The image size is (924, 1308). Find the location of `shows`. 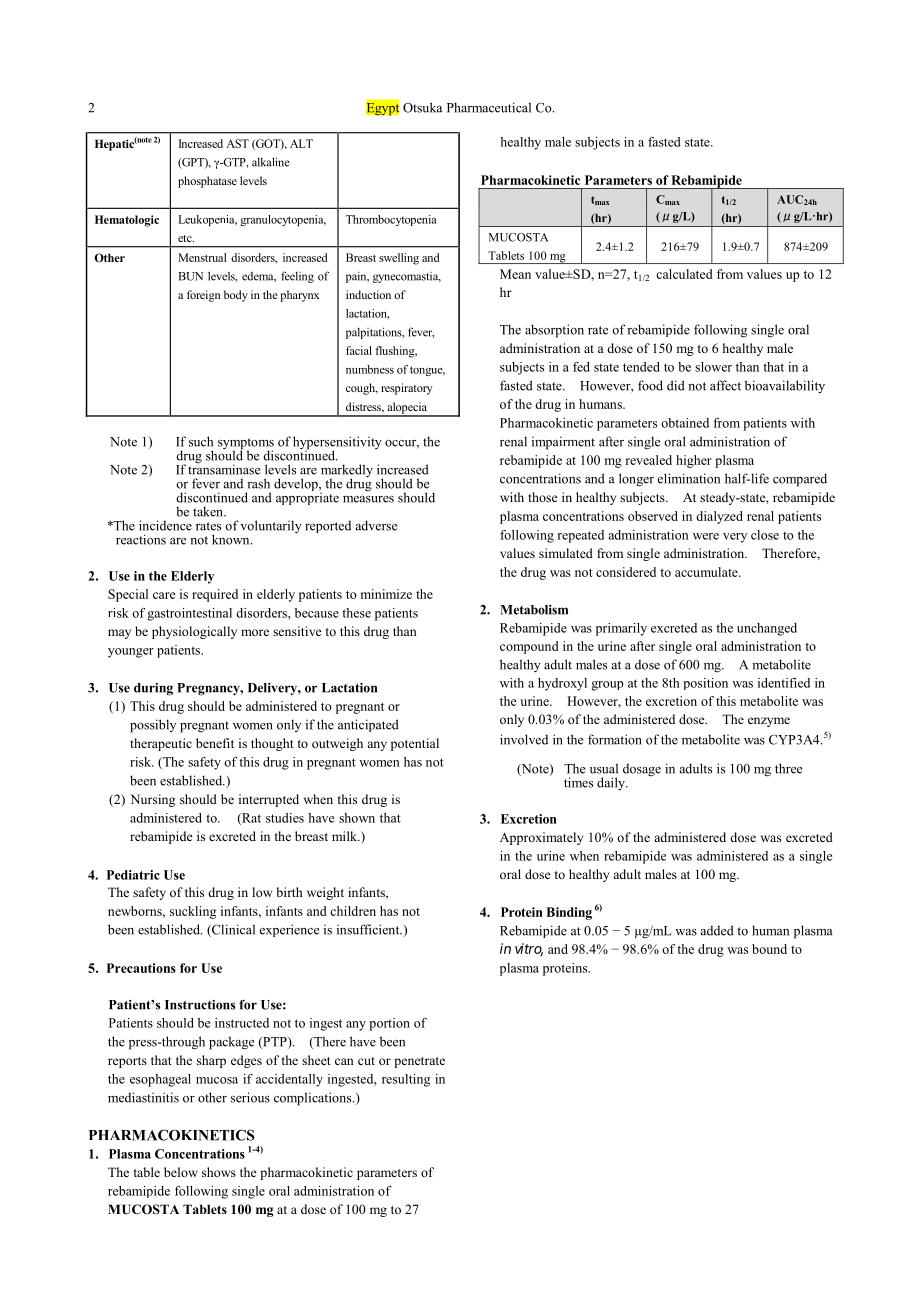

shows is located at coordinates (219, 1172).
